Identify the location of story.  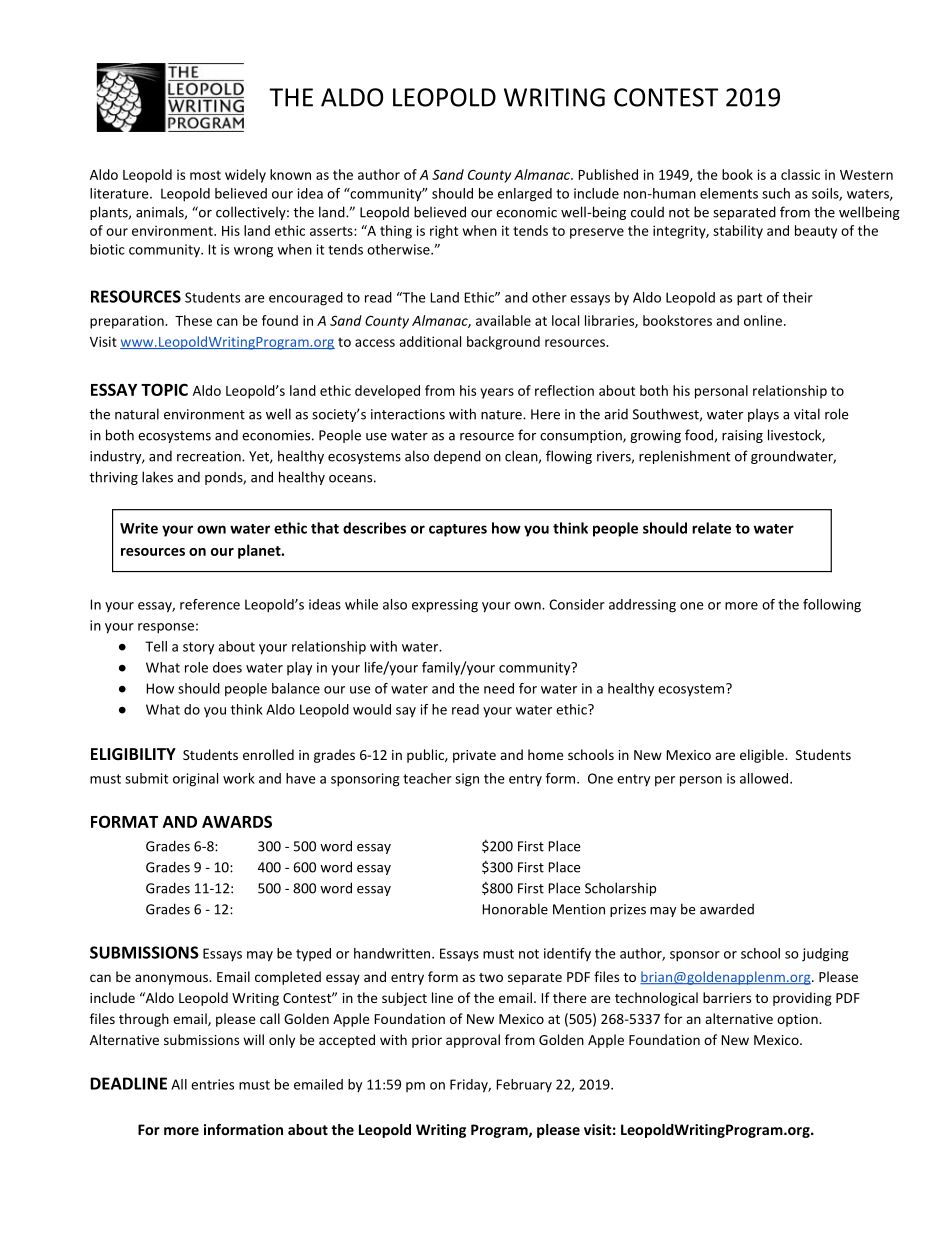
(198, 648).
